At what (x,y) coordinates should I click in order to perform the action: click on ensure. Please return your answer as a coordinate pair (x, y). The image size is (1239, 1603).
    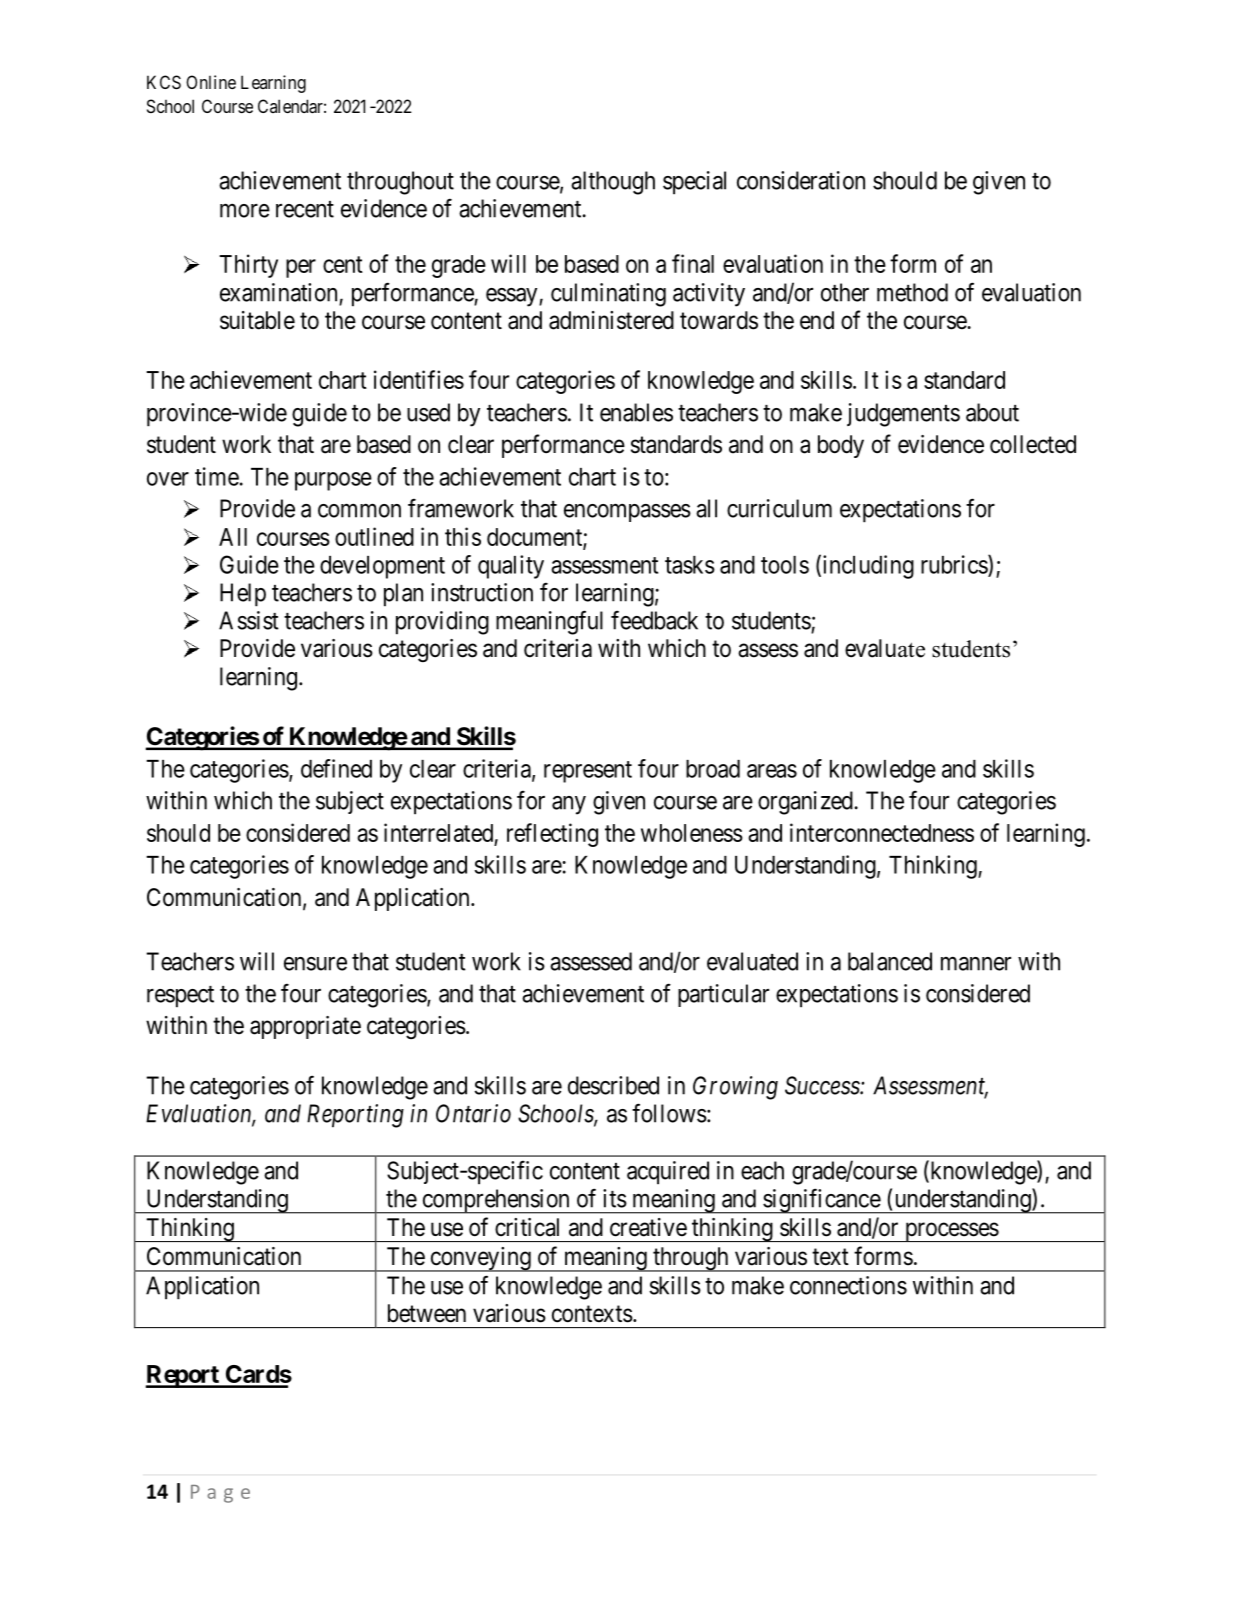
    Looking at the image, I should click on (315, 964).
